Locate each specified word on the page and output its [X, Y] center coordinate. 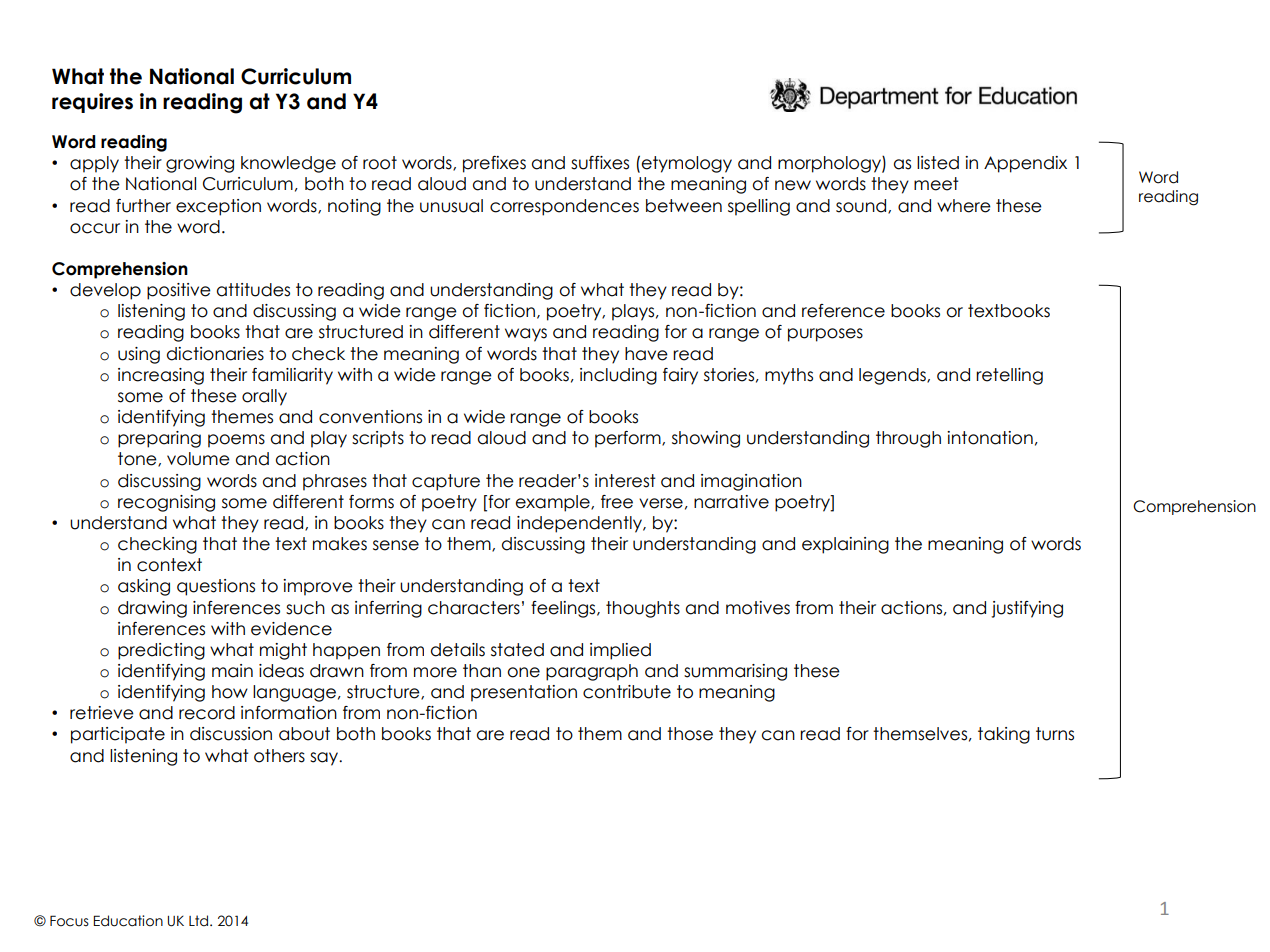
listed [938, 163]
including [618, 376]
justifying [1027, 609]
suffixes [600, 163]
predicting [161, 651]
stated [517, 650]
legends [893, 376]
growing [200, 164]
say [325, 759]
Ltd [200, 920]
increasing [161, 376]
